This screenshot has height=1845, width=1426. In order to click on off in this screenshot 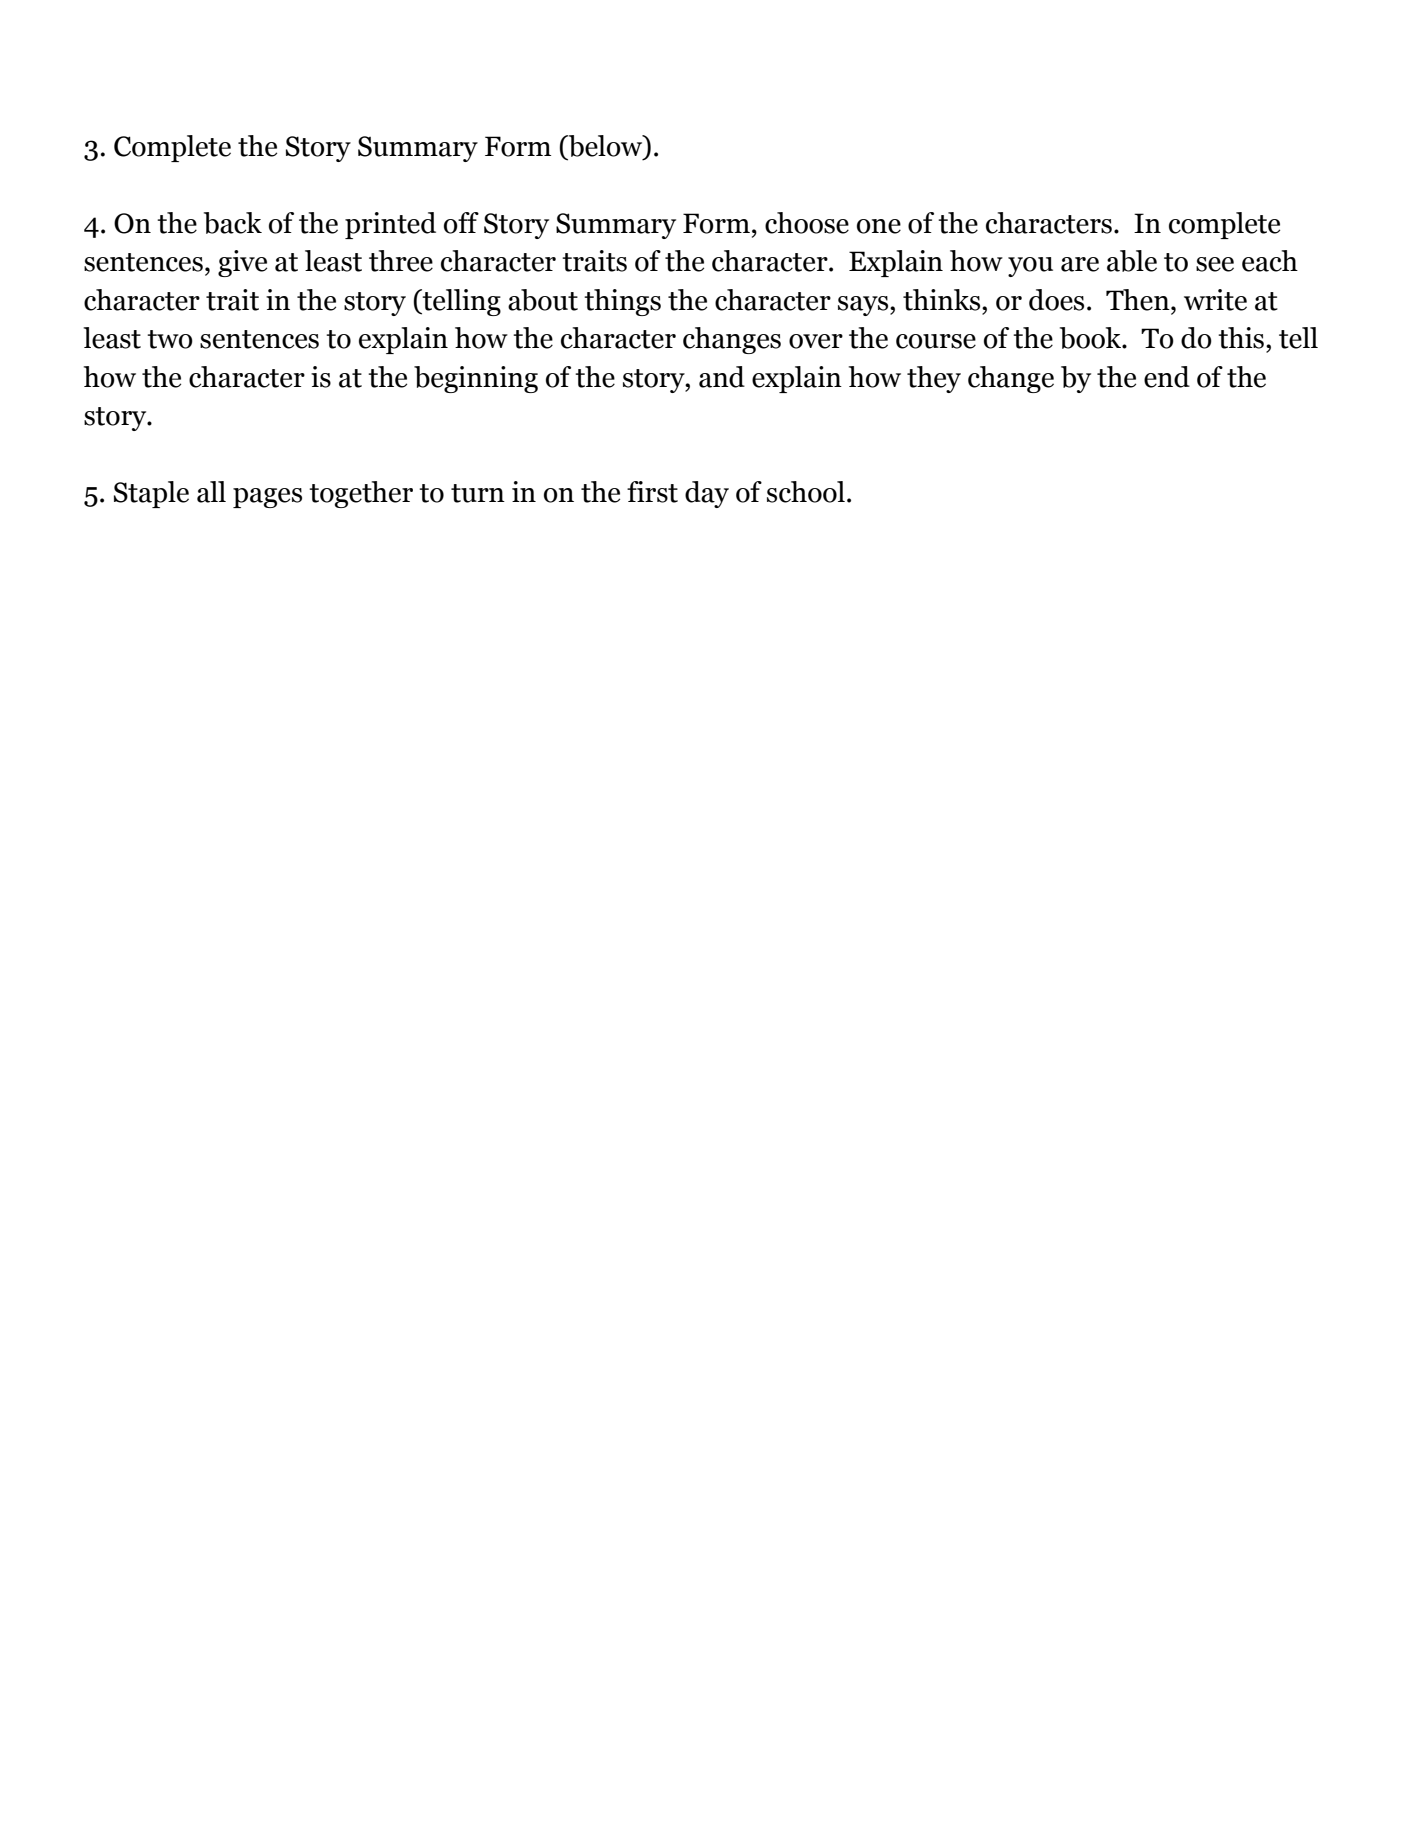, I will do `click(461, 223)`.
